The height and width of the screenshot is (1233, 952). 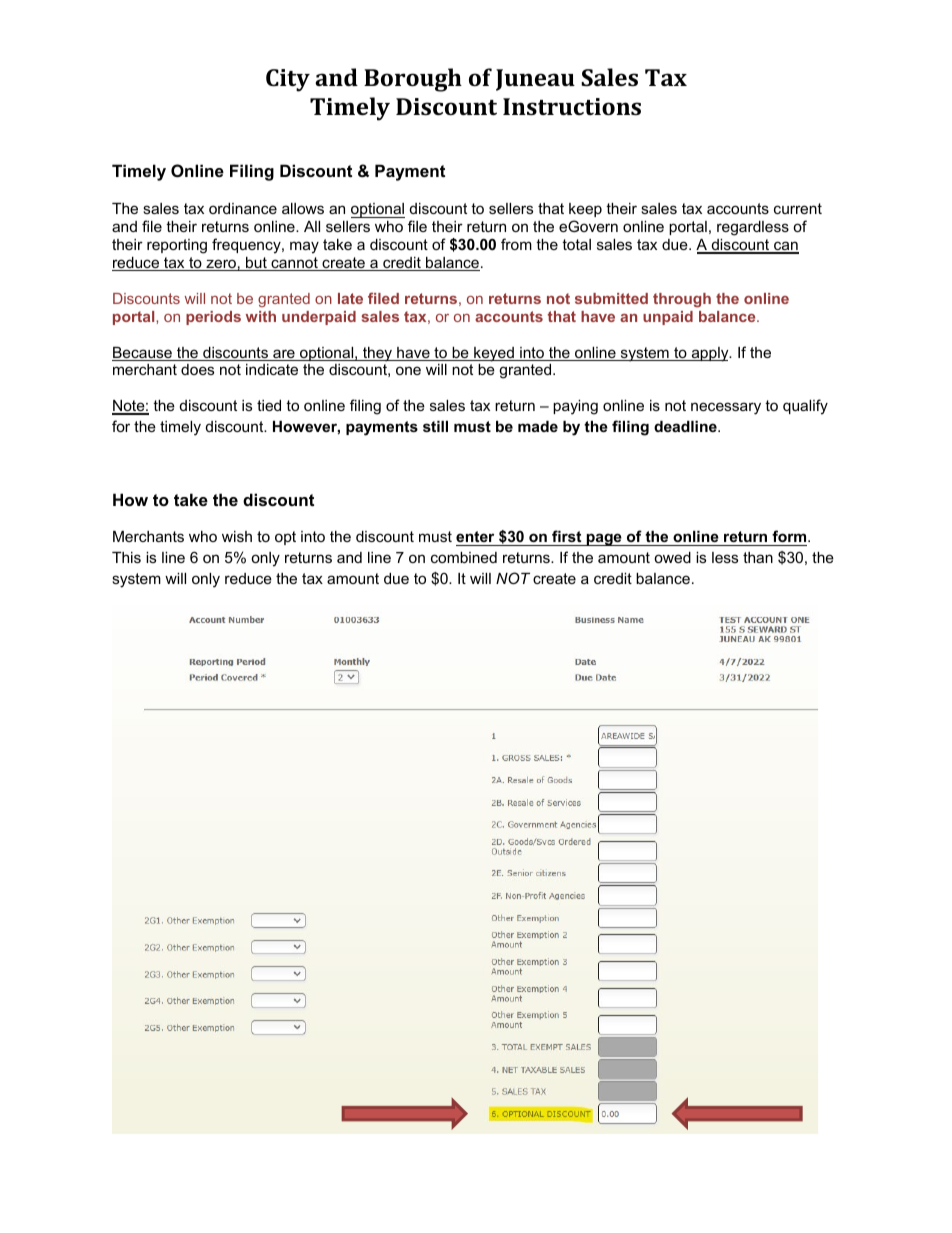 I want to click on Borough, so click(x=413, y=80).
